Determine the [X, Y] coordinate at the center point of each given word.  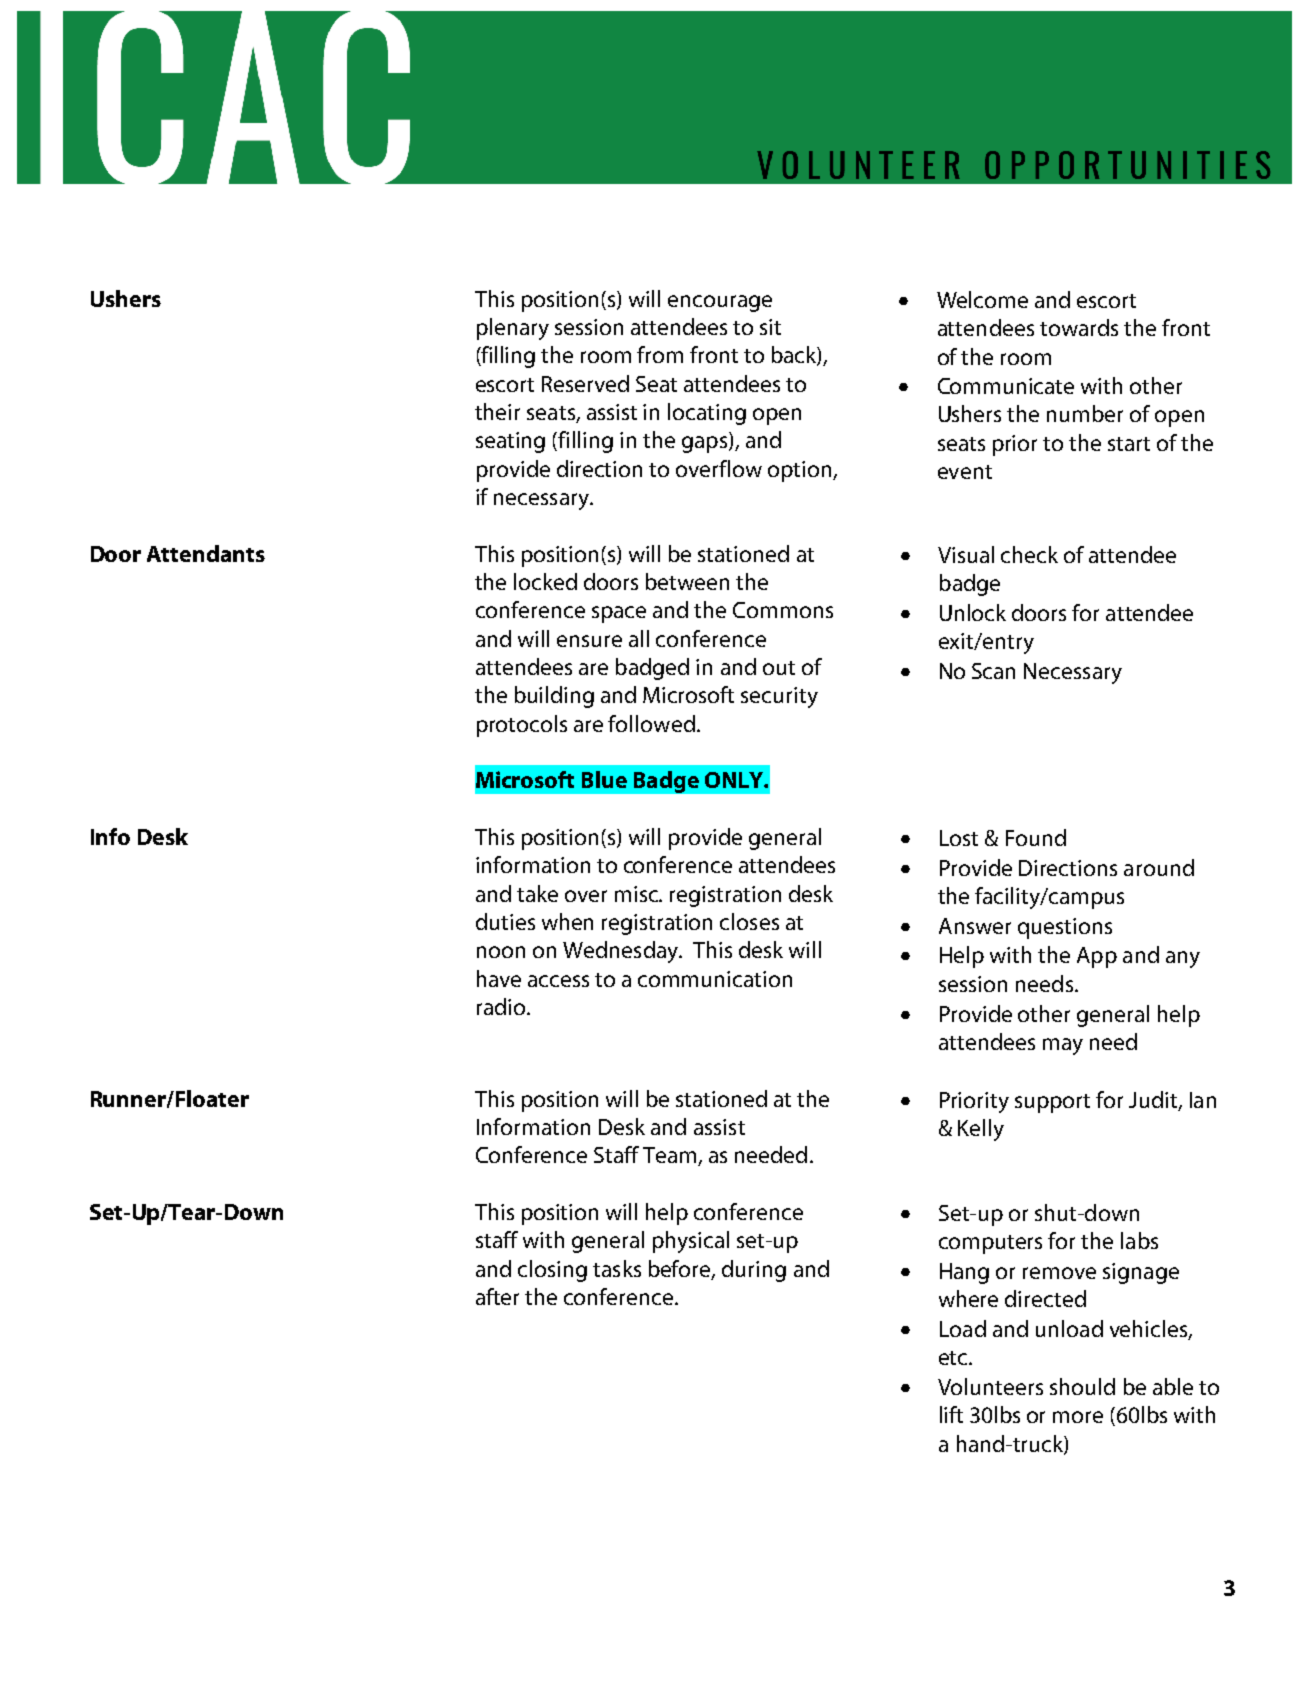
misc [638, 894]
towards [1079, 327]
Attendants [206, 553]
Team [671, 1156]
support [1052, 1103]
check [1029, 554]
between [687, 581]
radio [502, 1006]
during [754, 1271]
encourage [720, 303]
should [1082, 1386]
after [497, 1296]
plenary [513, 329]
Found [1036, 837]
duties [505, 921]
